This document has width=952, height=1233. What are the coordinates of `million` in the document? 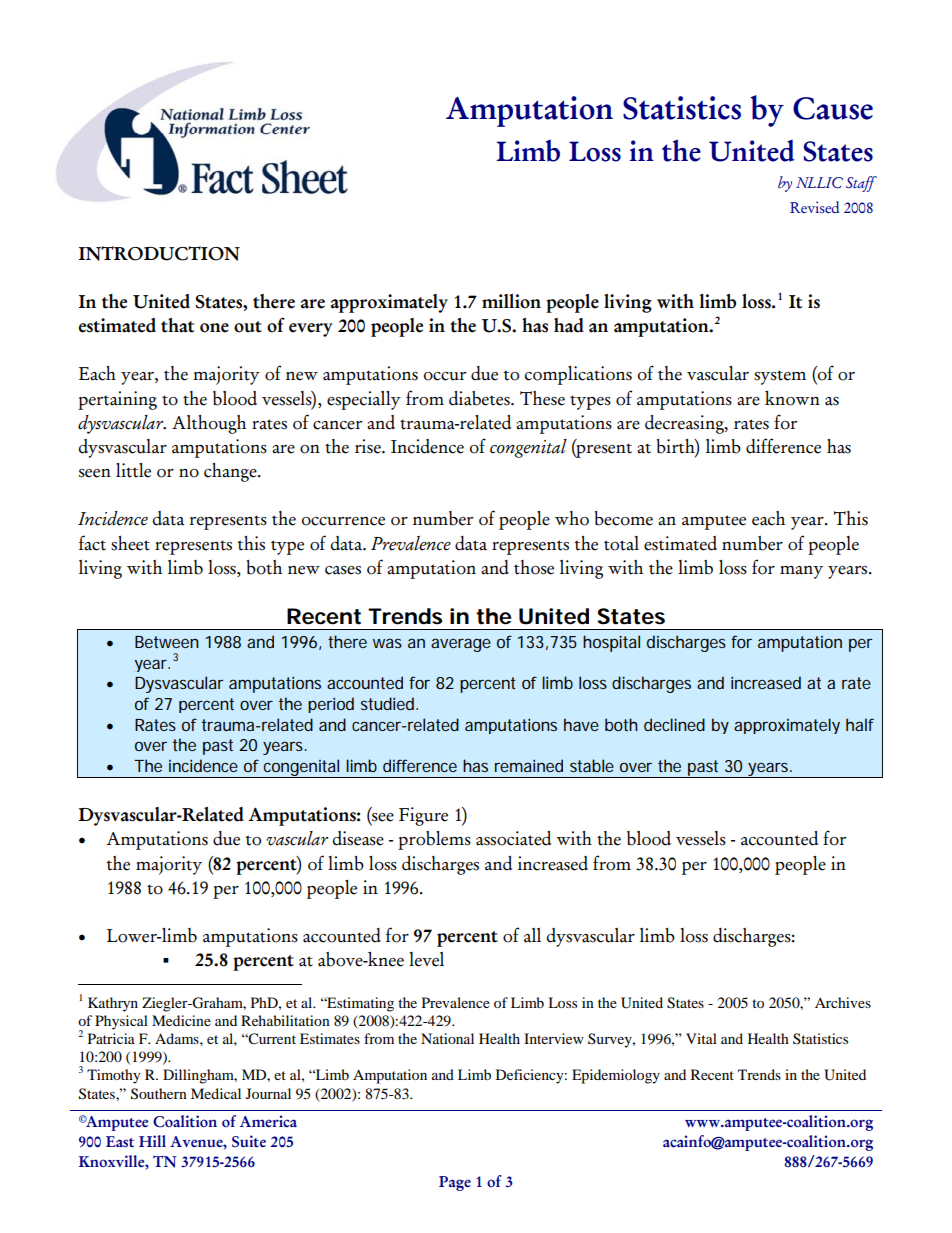 It's located at (511, 301).
